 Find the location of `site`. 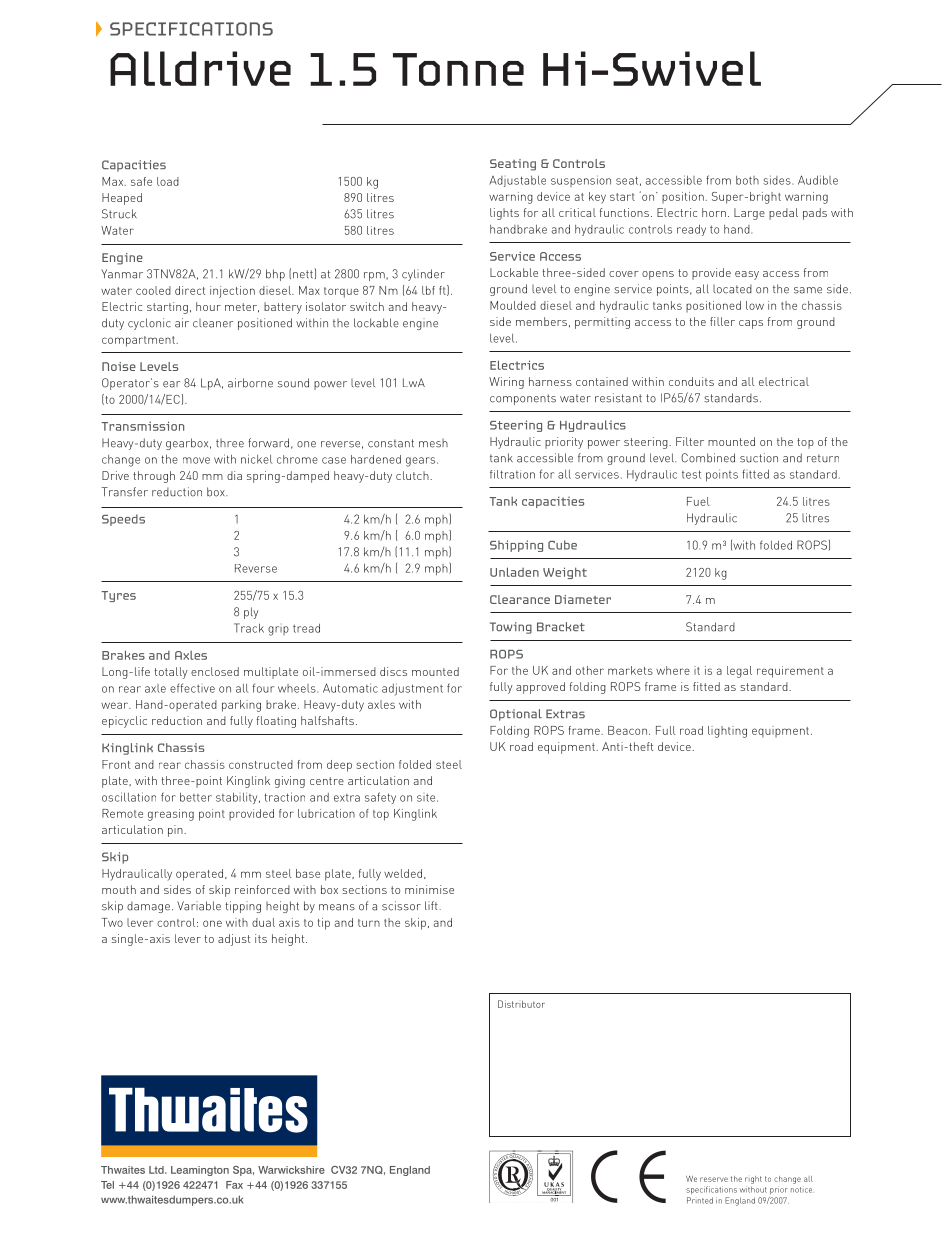

site is located at coordinates (427, 798).
